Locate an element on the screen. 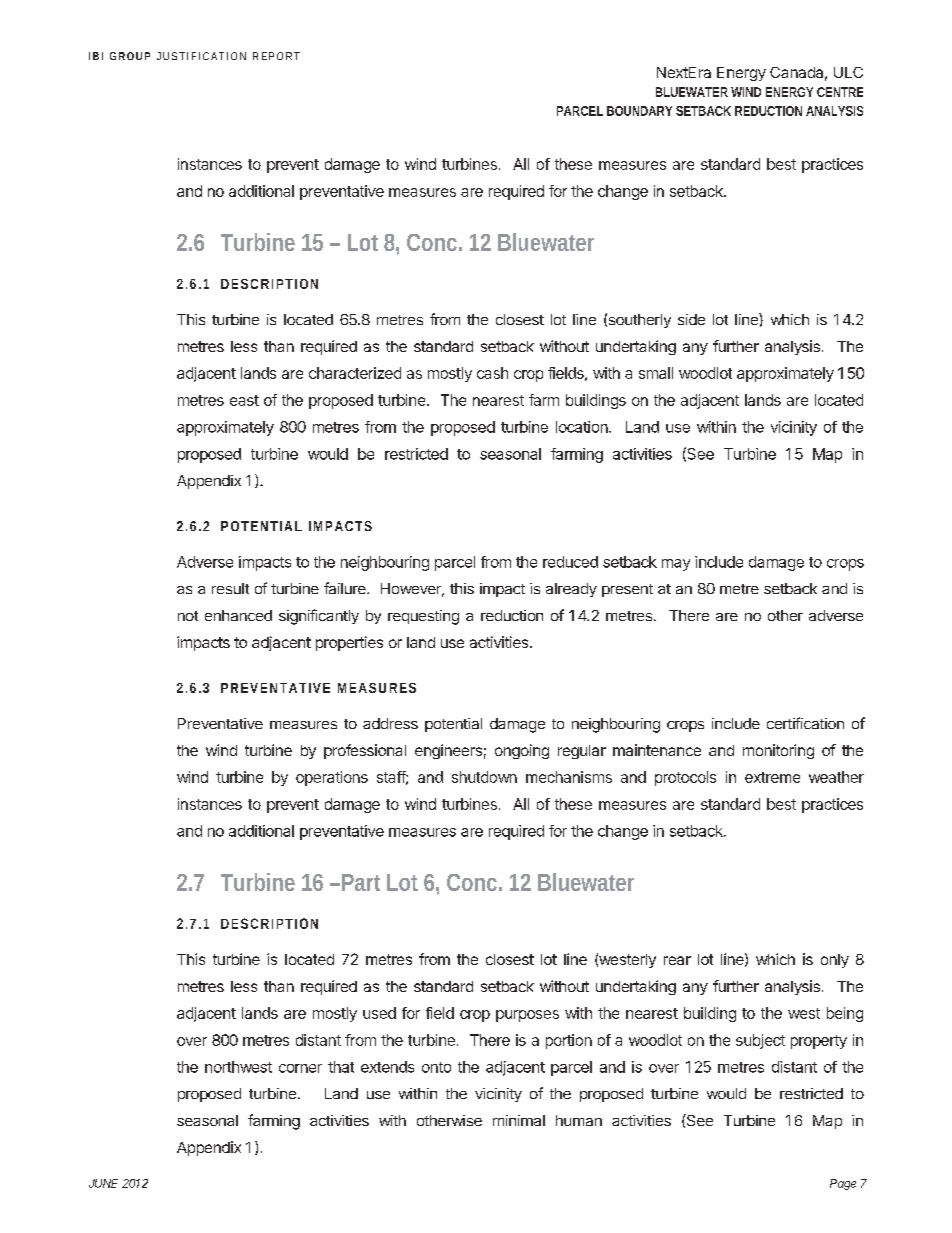 The height and width of the screenshot is (1233, 952). may is located at coordinates (676, 565).
